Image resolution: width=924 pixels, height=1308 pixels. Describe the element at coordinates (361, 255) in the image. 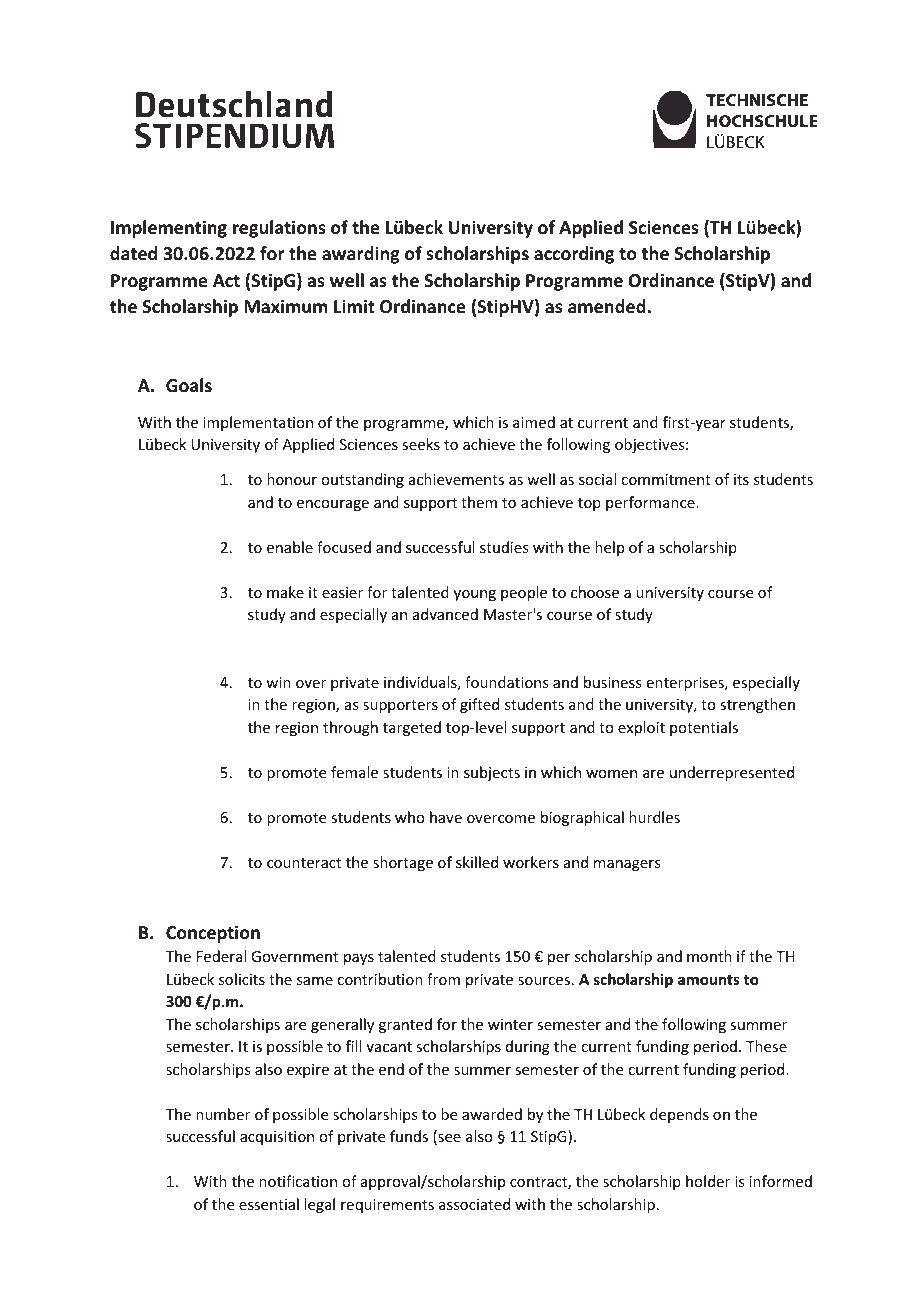

I see `awarding` at that location.
